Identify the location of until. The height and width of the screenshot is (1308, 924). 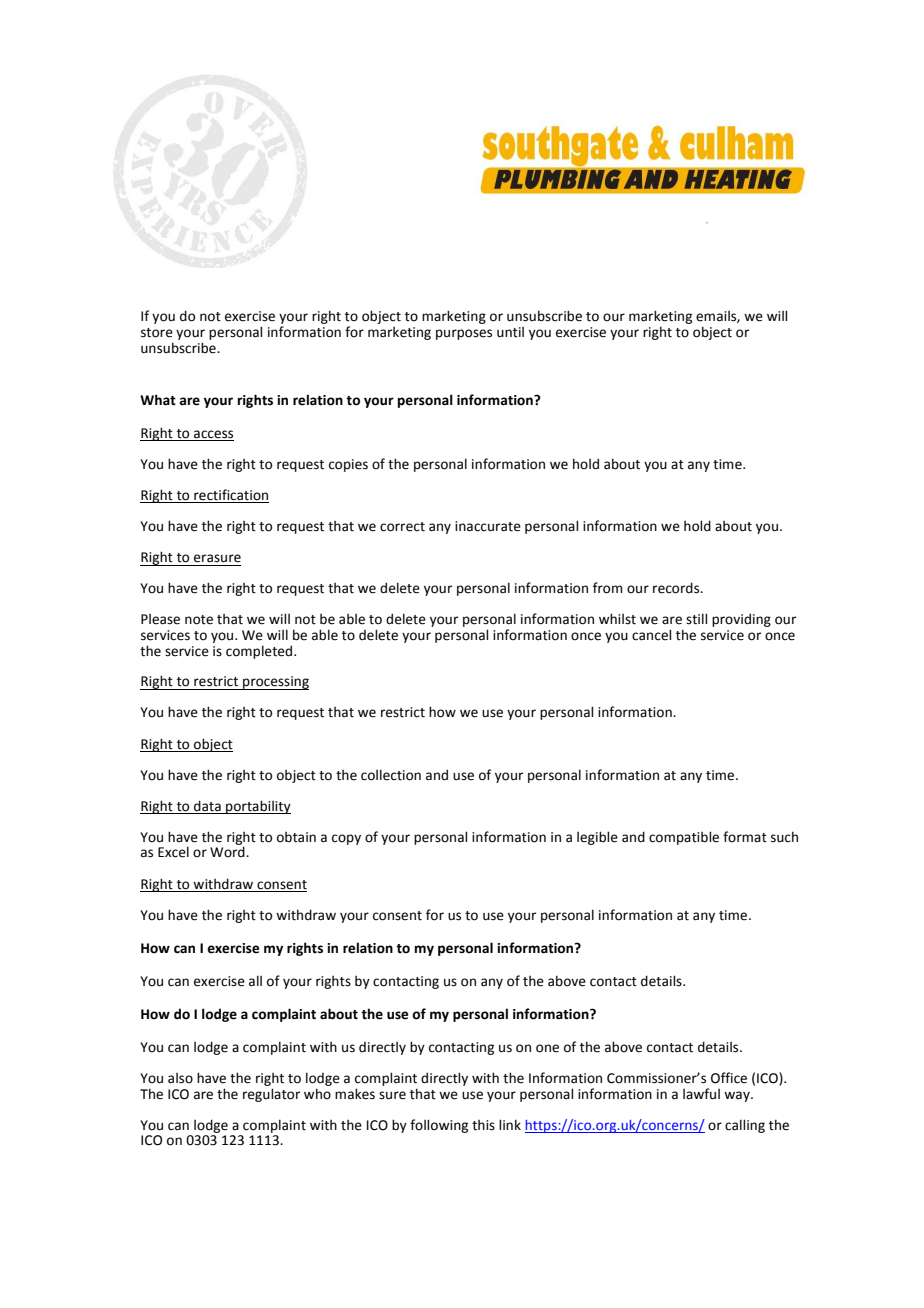
(510, 332).
